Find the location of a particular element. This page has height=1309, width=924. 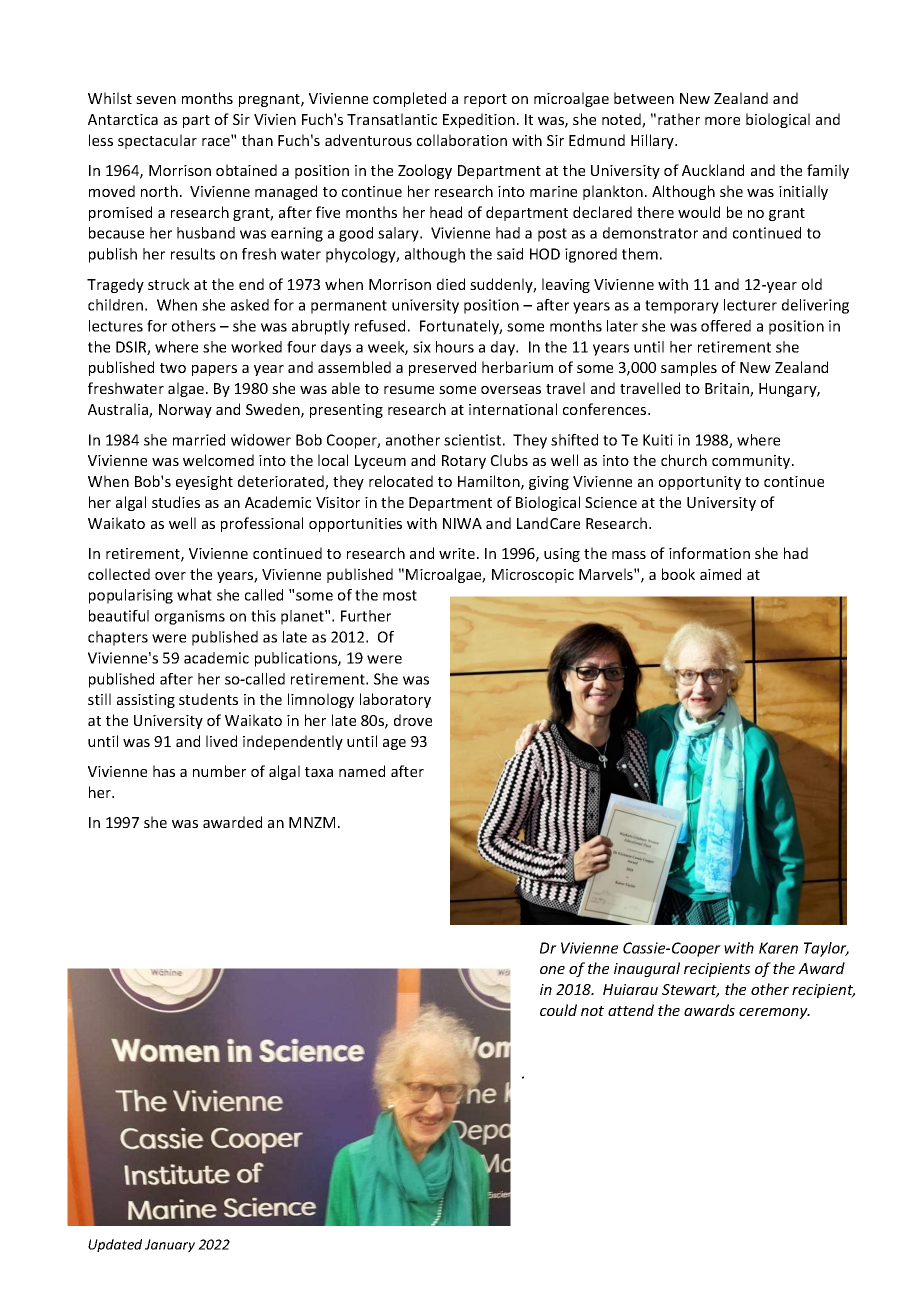

laboratory is located at coordinates (395, 700).
